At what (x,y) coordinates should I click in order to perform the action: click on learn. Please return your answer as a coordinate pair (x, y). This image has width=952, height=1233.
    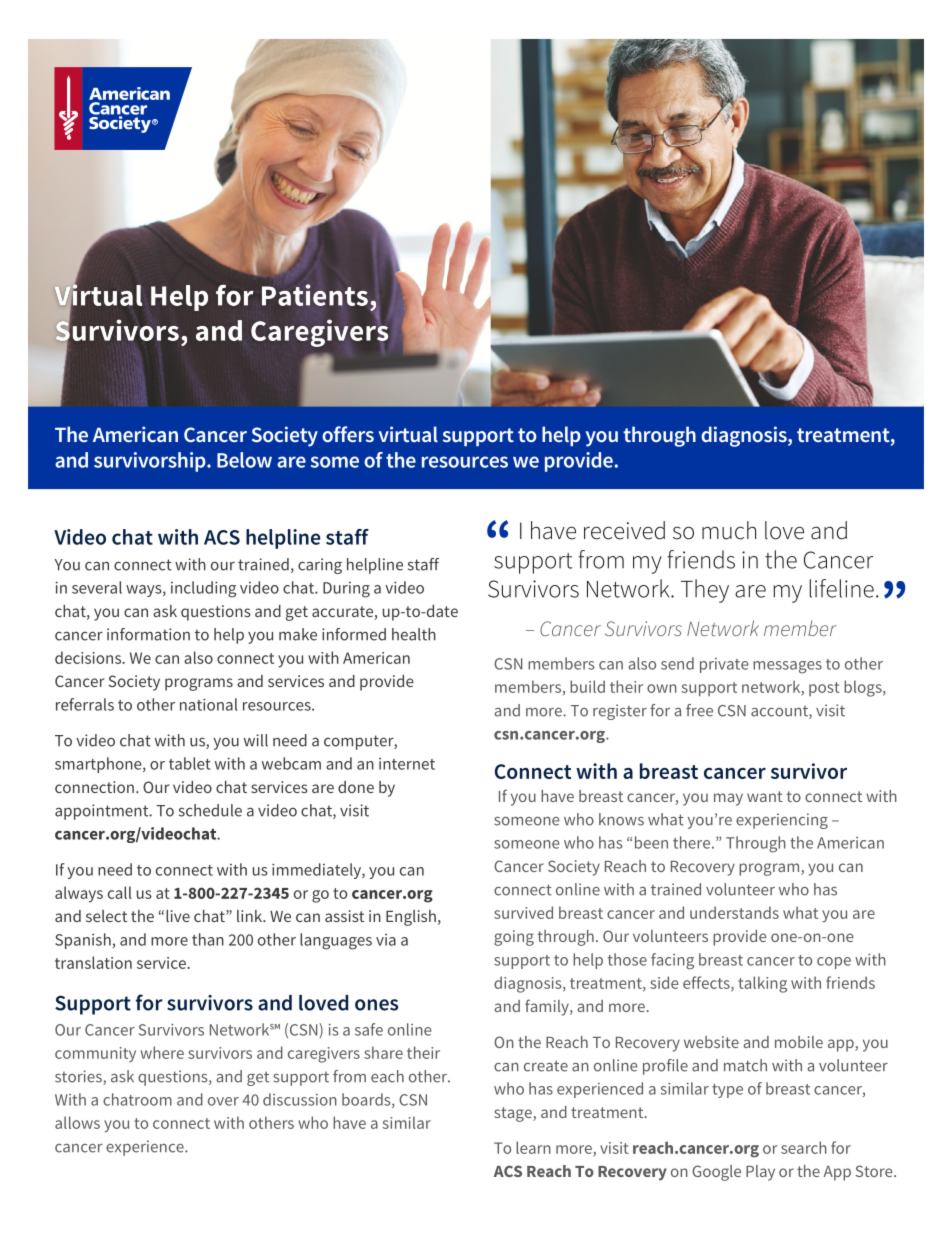
    Looking at the image, I should click on (533, 1147).
